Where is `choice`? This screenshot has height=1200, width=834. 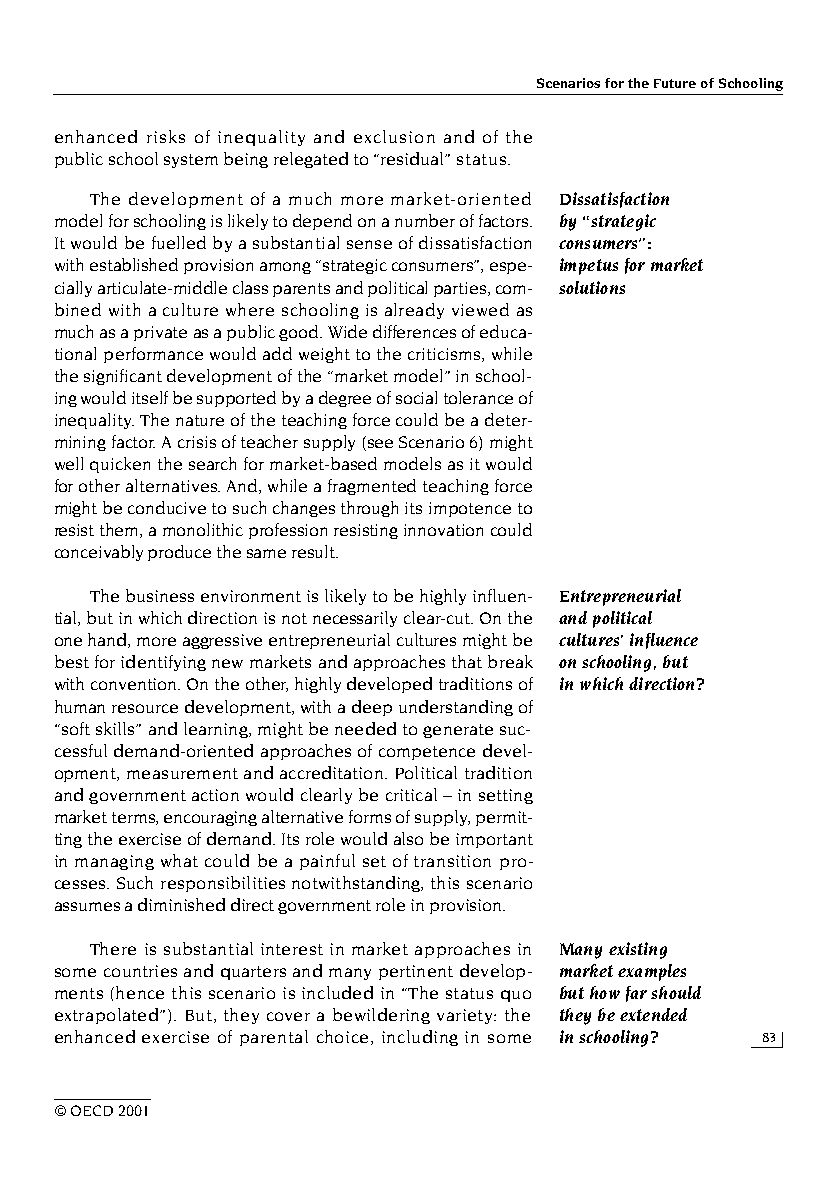 choice is located at coordinates (344, 1037).
